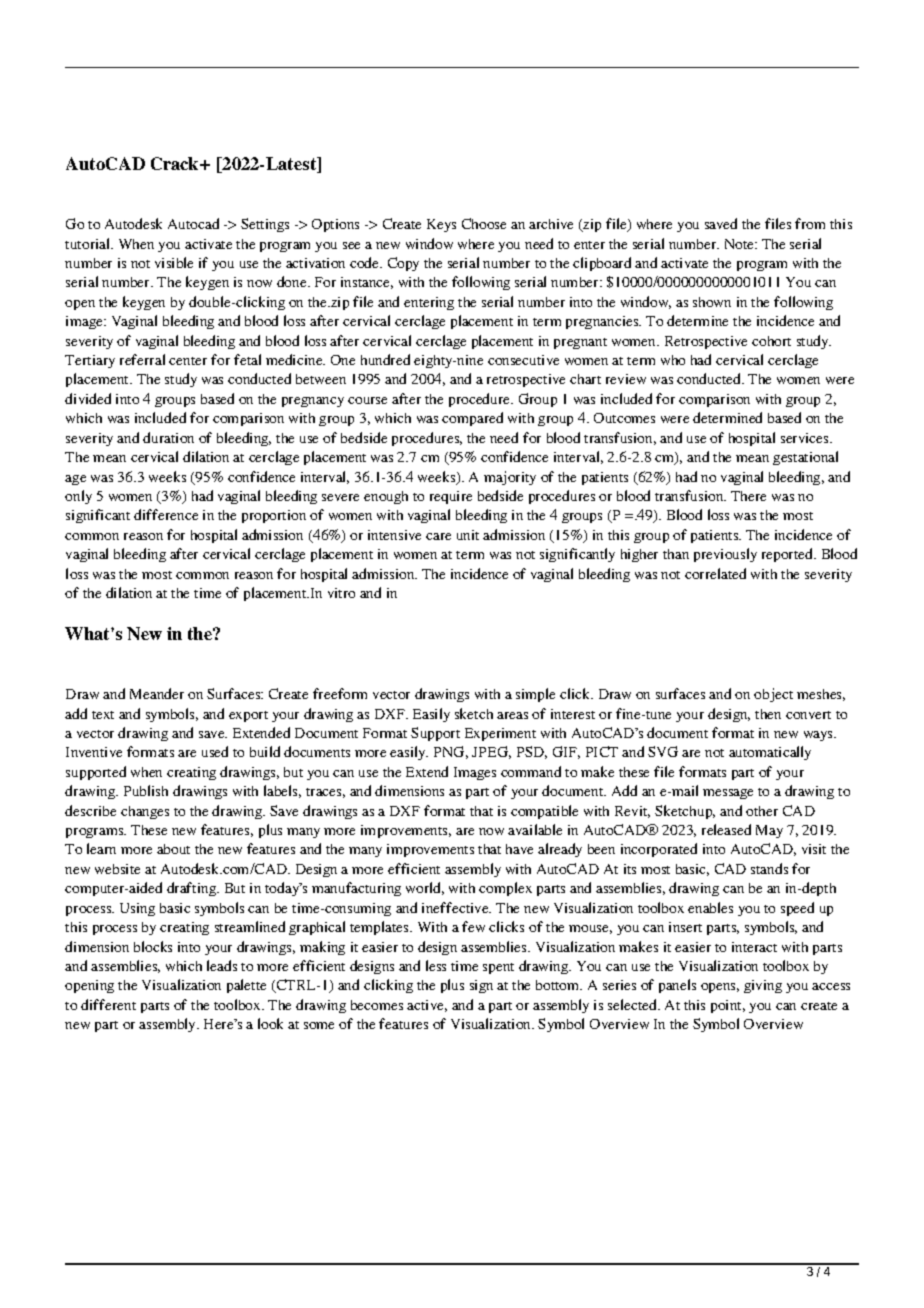 The image size is (924, 1308). Describe the element at coordinates (510, 478) in the page. I see `majority` at that location.
